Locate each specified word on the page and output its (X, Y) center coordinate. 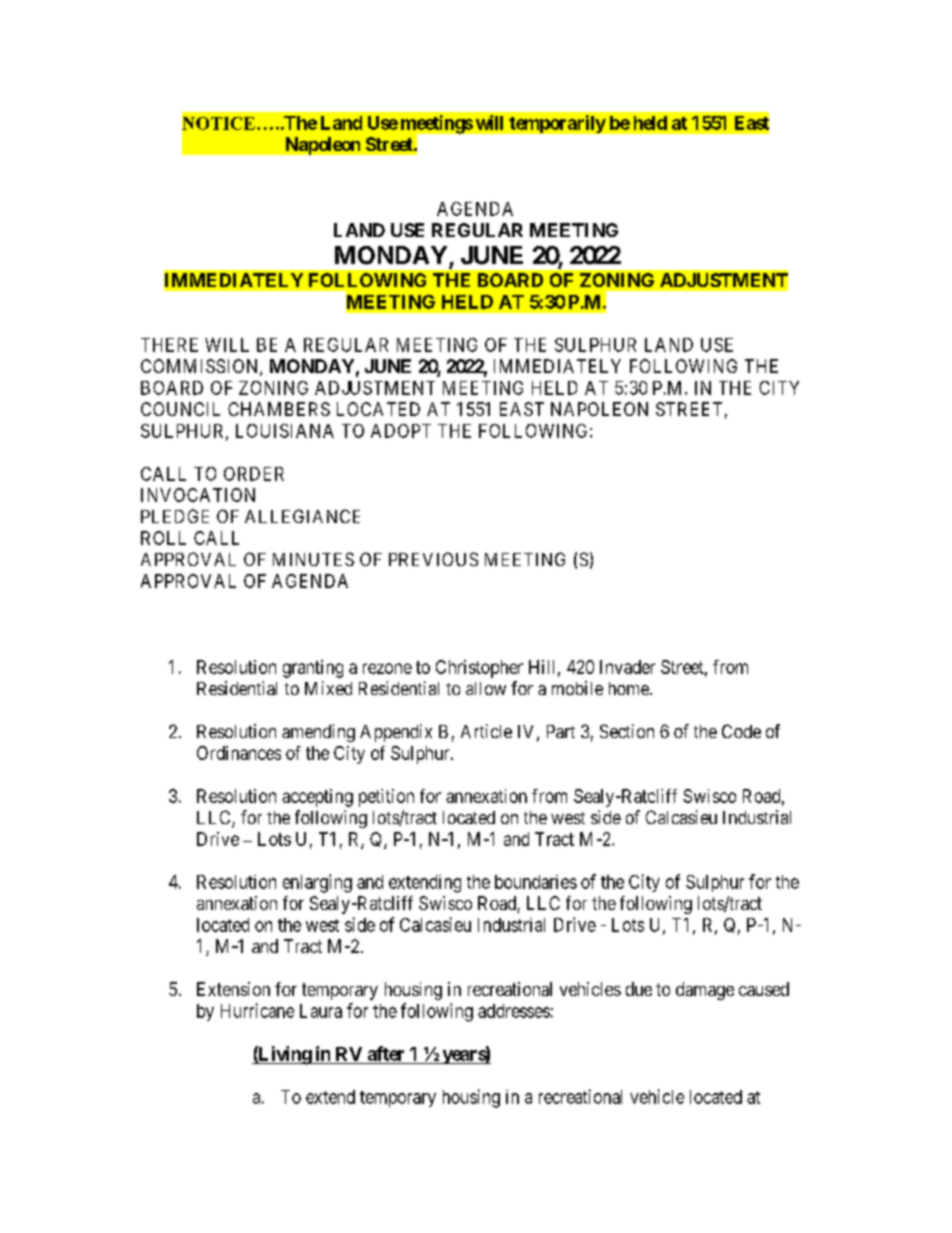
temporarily (557, 124)
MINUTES (313, 559)
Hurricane (257, 1010)
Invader (627, 667)
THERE (169, 345)
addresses (514, 1011)
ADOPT (401, 431)
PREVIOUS (433, 559)
